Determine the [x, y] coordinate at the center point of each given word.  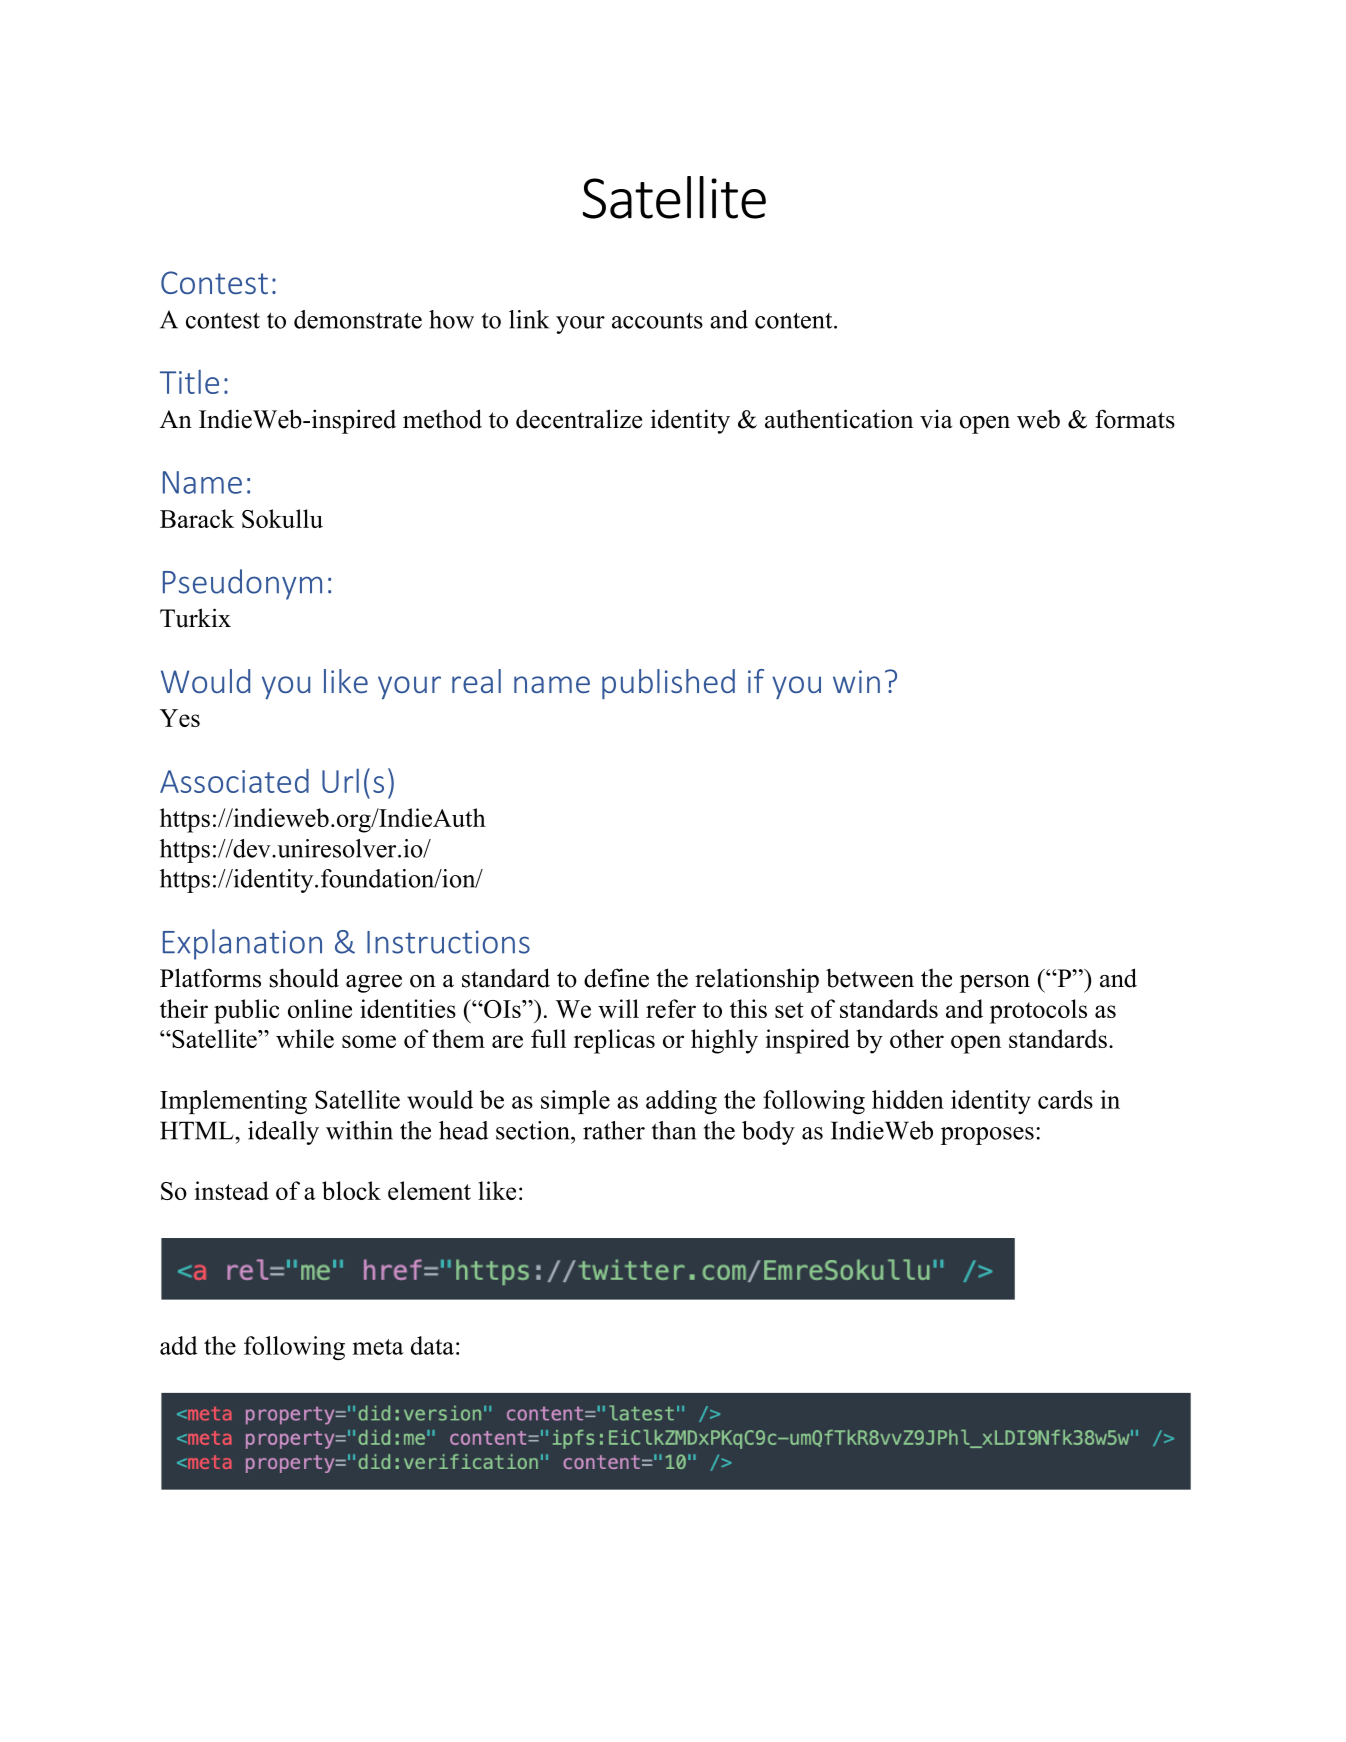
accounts [657, 320]
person [995, 984]
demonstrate [358, 319]
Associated [234, 781]
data [432, 1345]
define [616, 978]
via [936, 419]
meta [378, 1347]
